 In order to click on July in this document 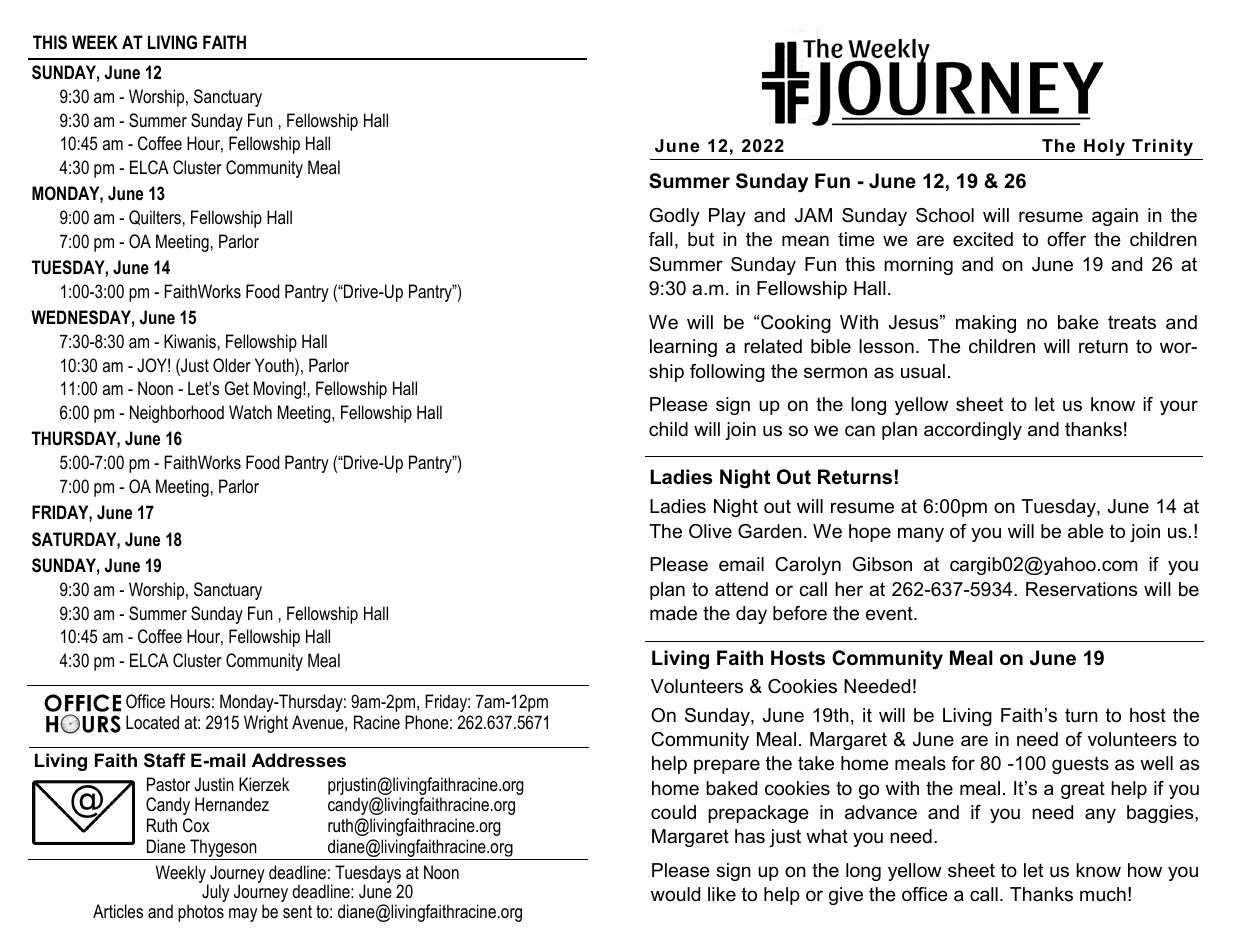, I will do `click(215, 893)`.
